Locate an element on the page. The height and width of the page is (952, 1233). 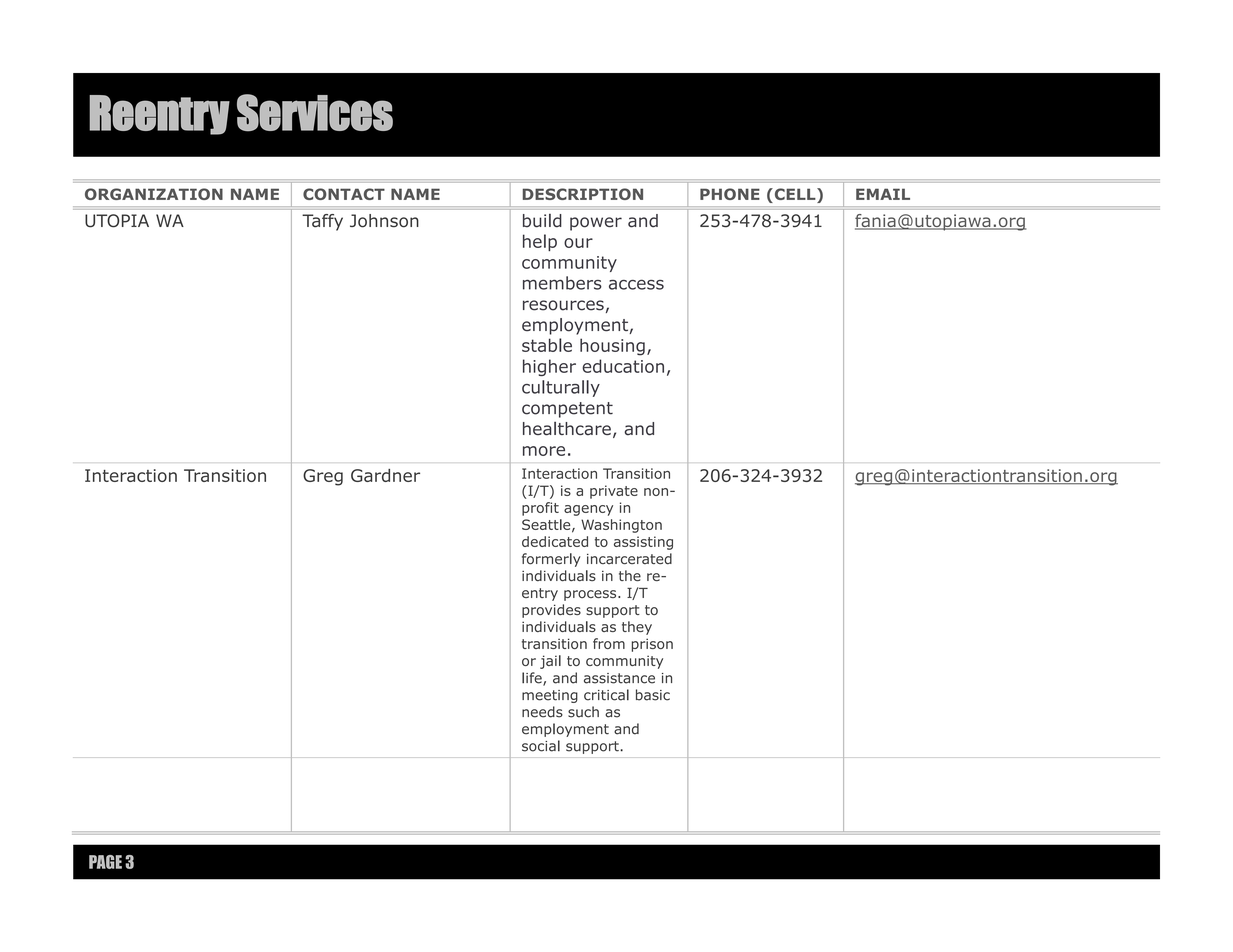
prison is located at coordinates (652, 645).
